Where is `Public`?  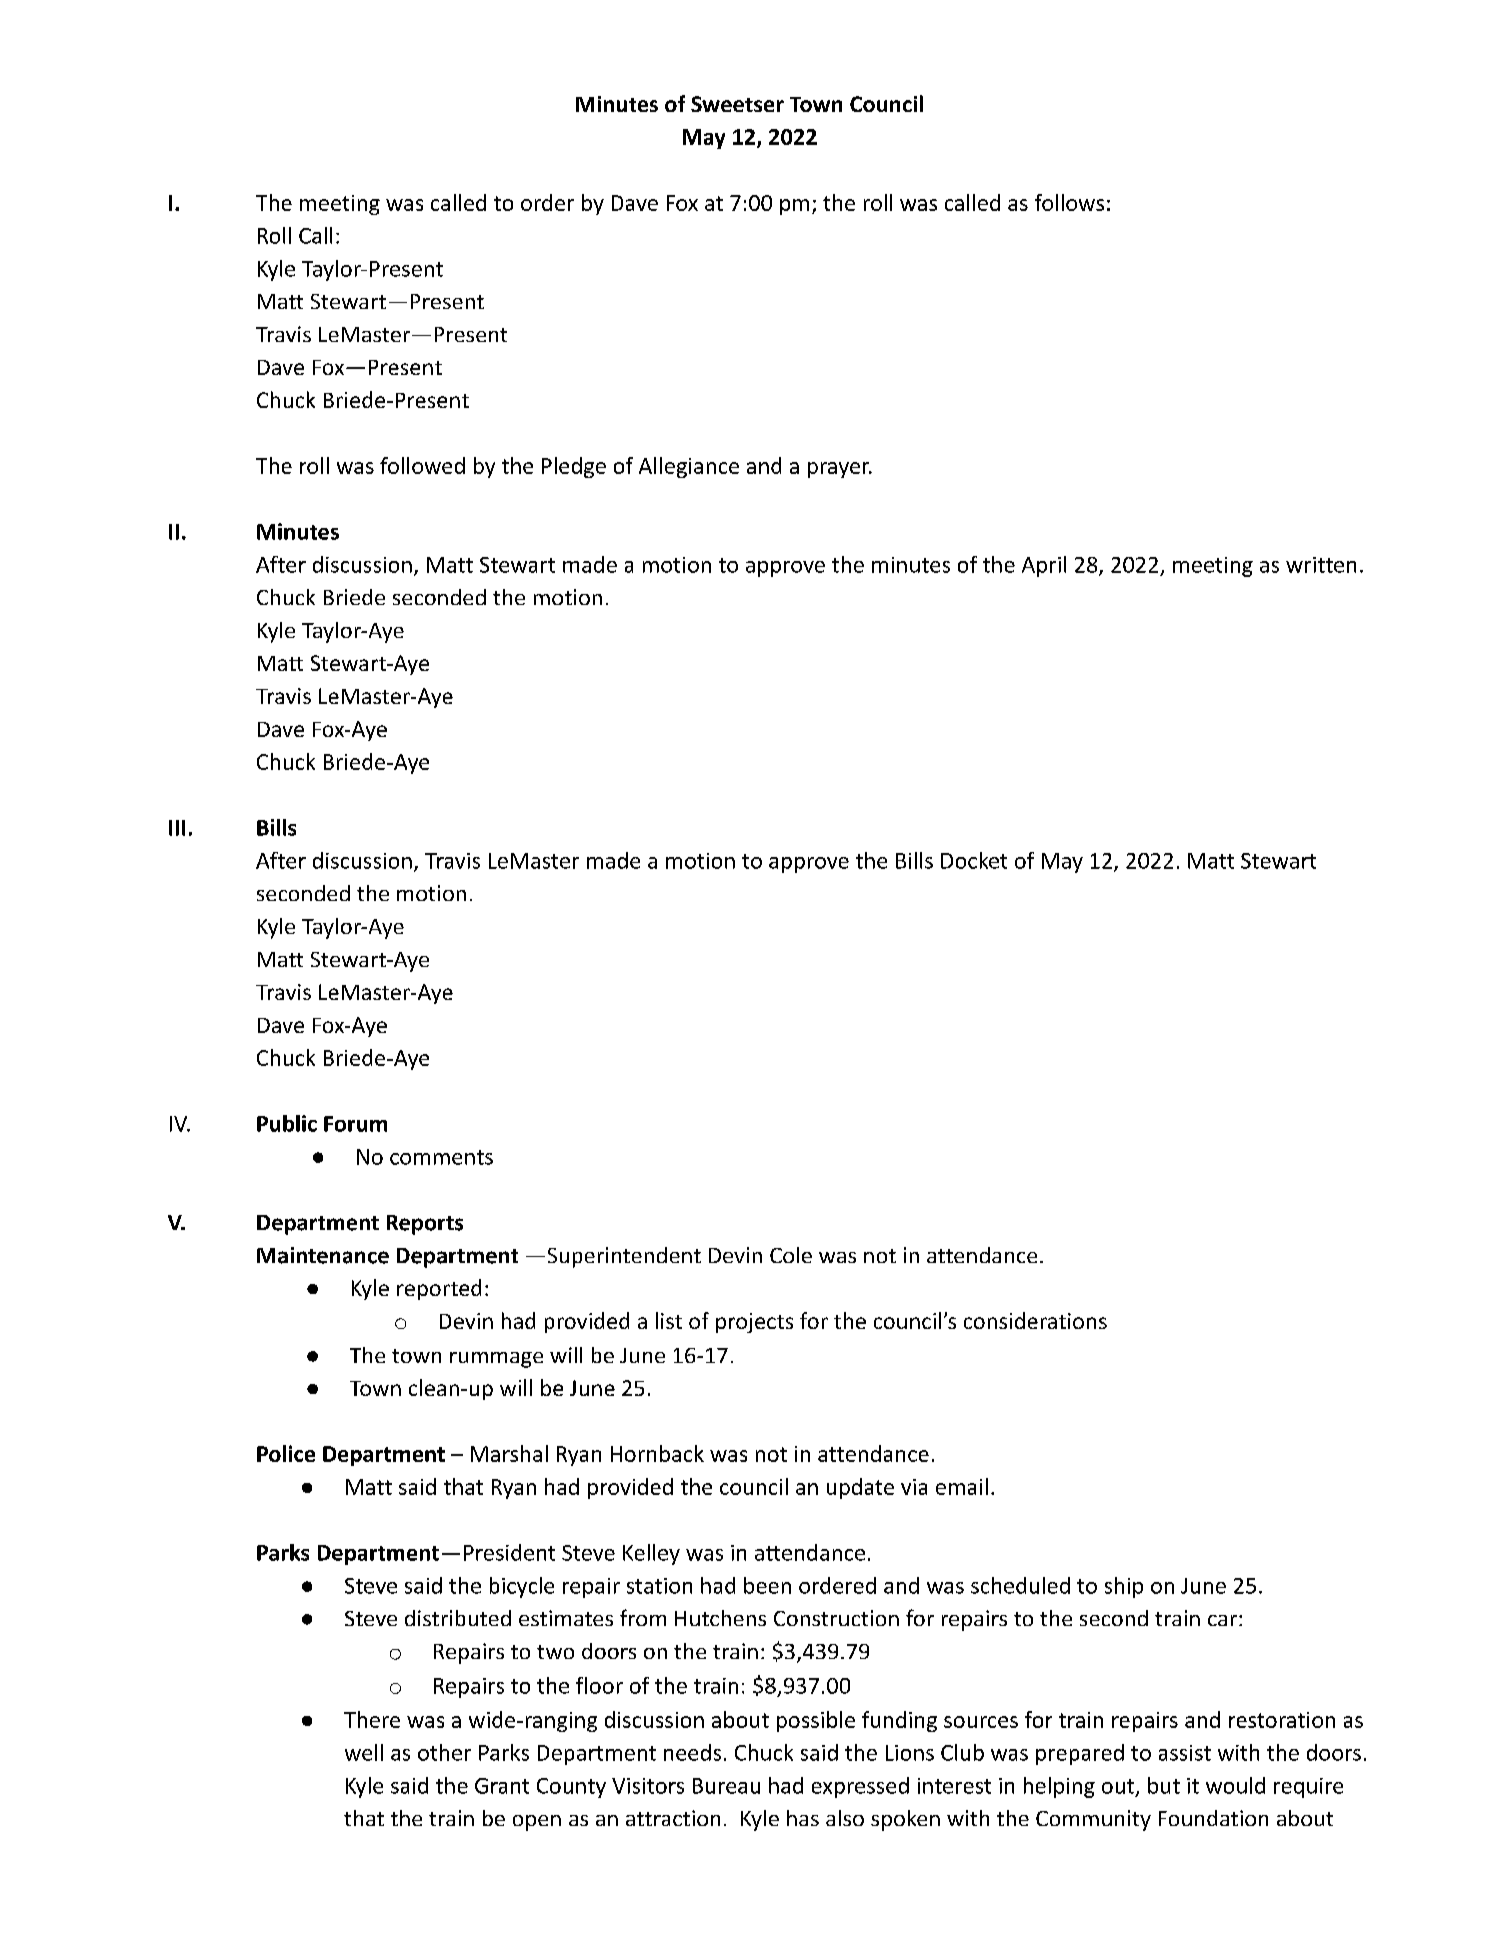 Public is located at coordinates (287, 1123).
